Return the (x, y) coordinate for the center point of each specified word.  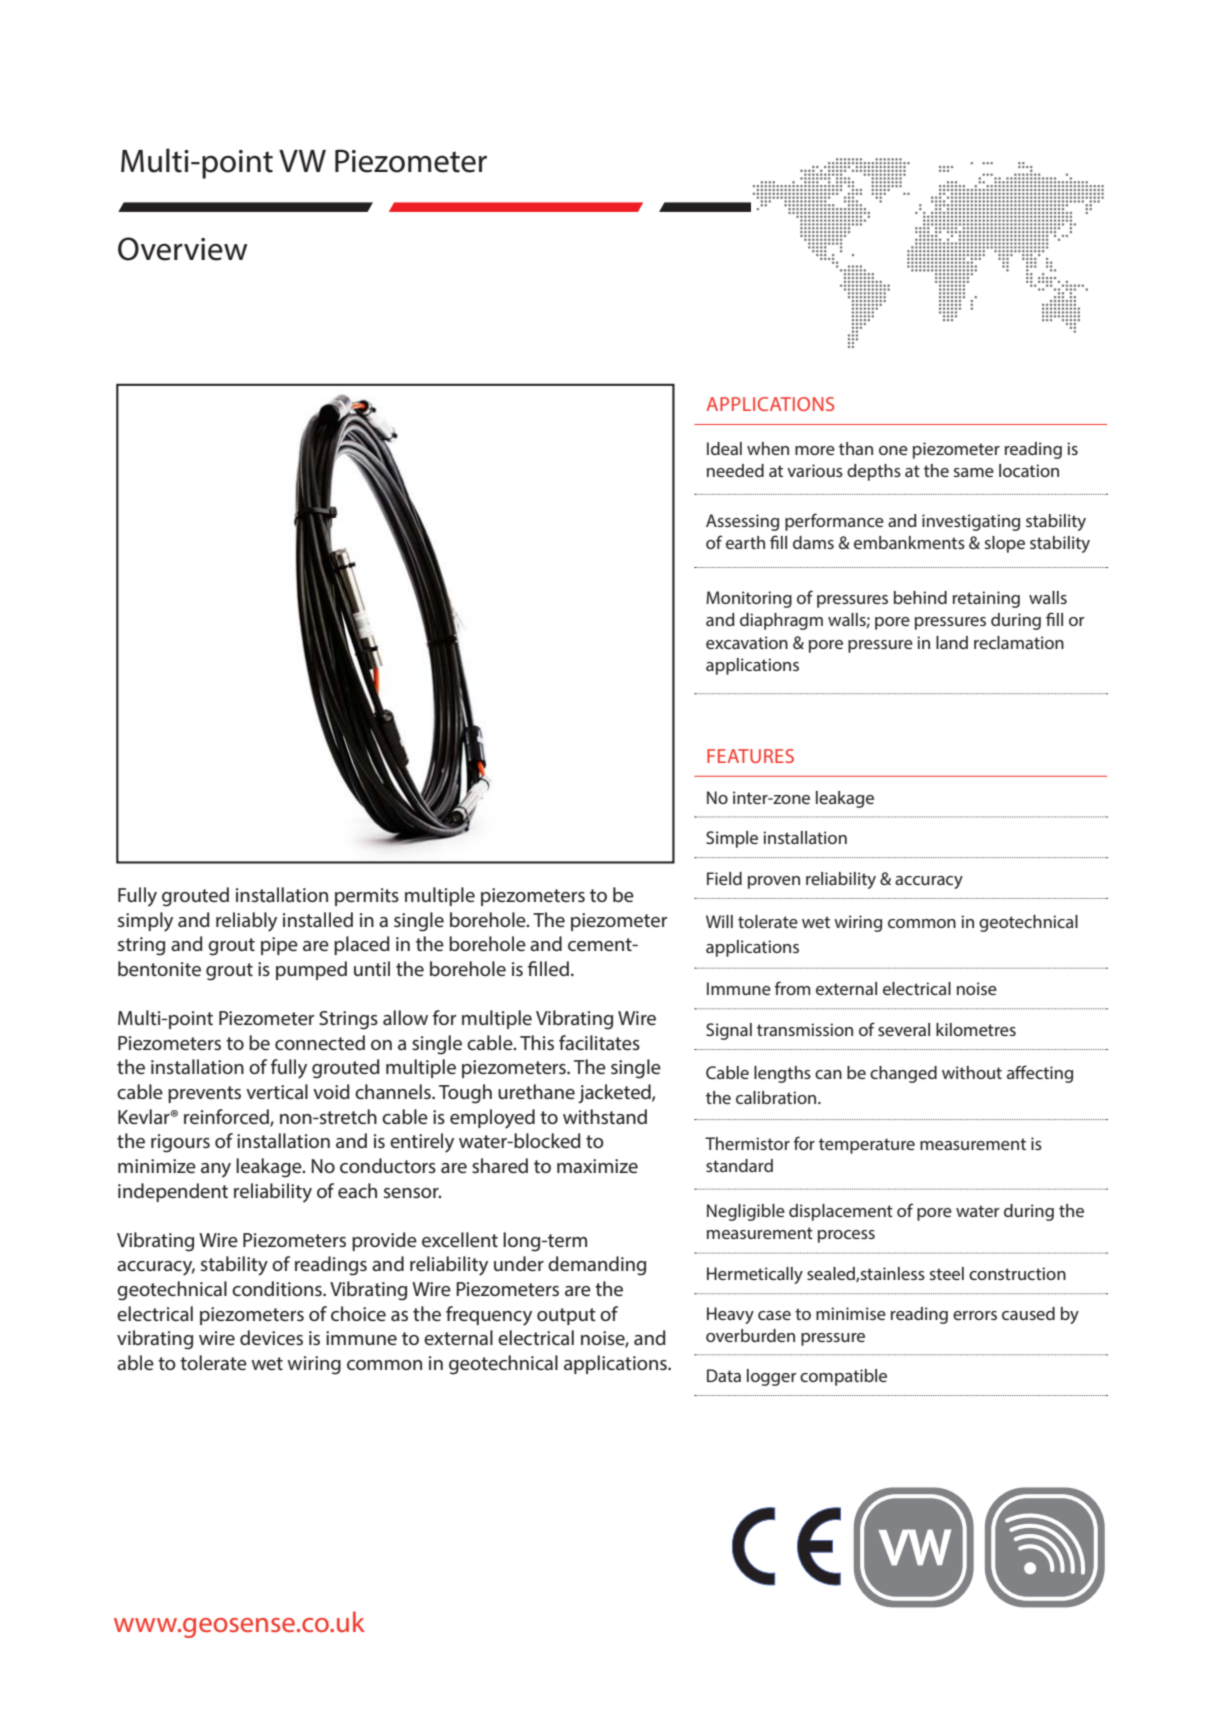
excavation (747, 642)
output (566, 1316)
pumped (311, 970)
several (904, 1029)
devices (271, 1337)
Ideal (724, 448)
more (815, 450)
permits (367, 897)
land (952, 642)
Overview (183, 249)
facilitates (599, 1042)
